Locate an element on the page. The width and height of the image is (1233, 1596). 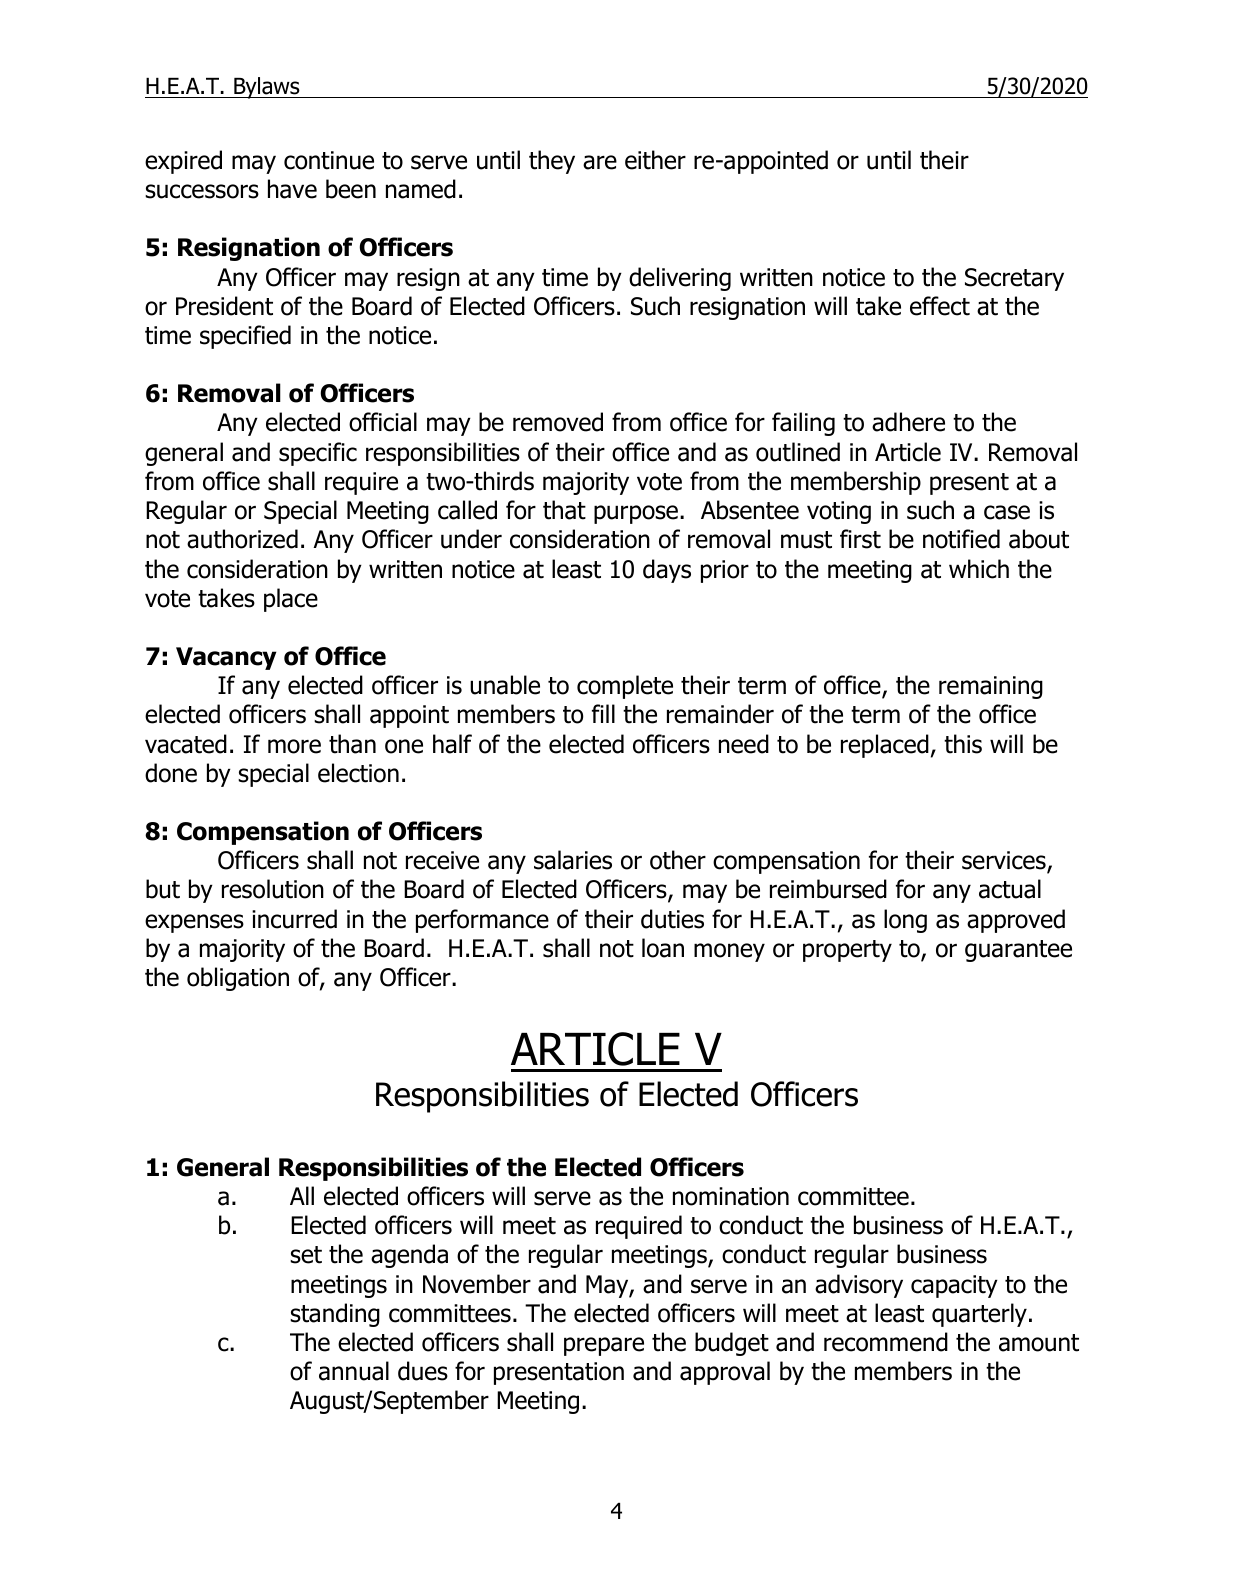
prepare is located at coordinates (604, 1346).
